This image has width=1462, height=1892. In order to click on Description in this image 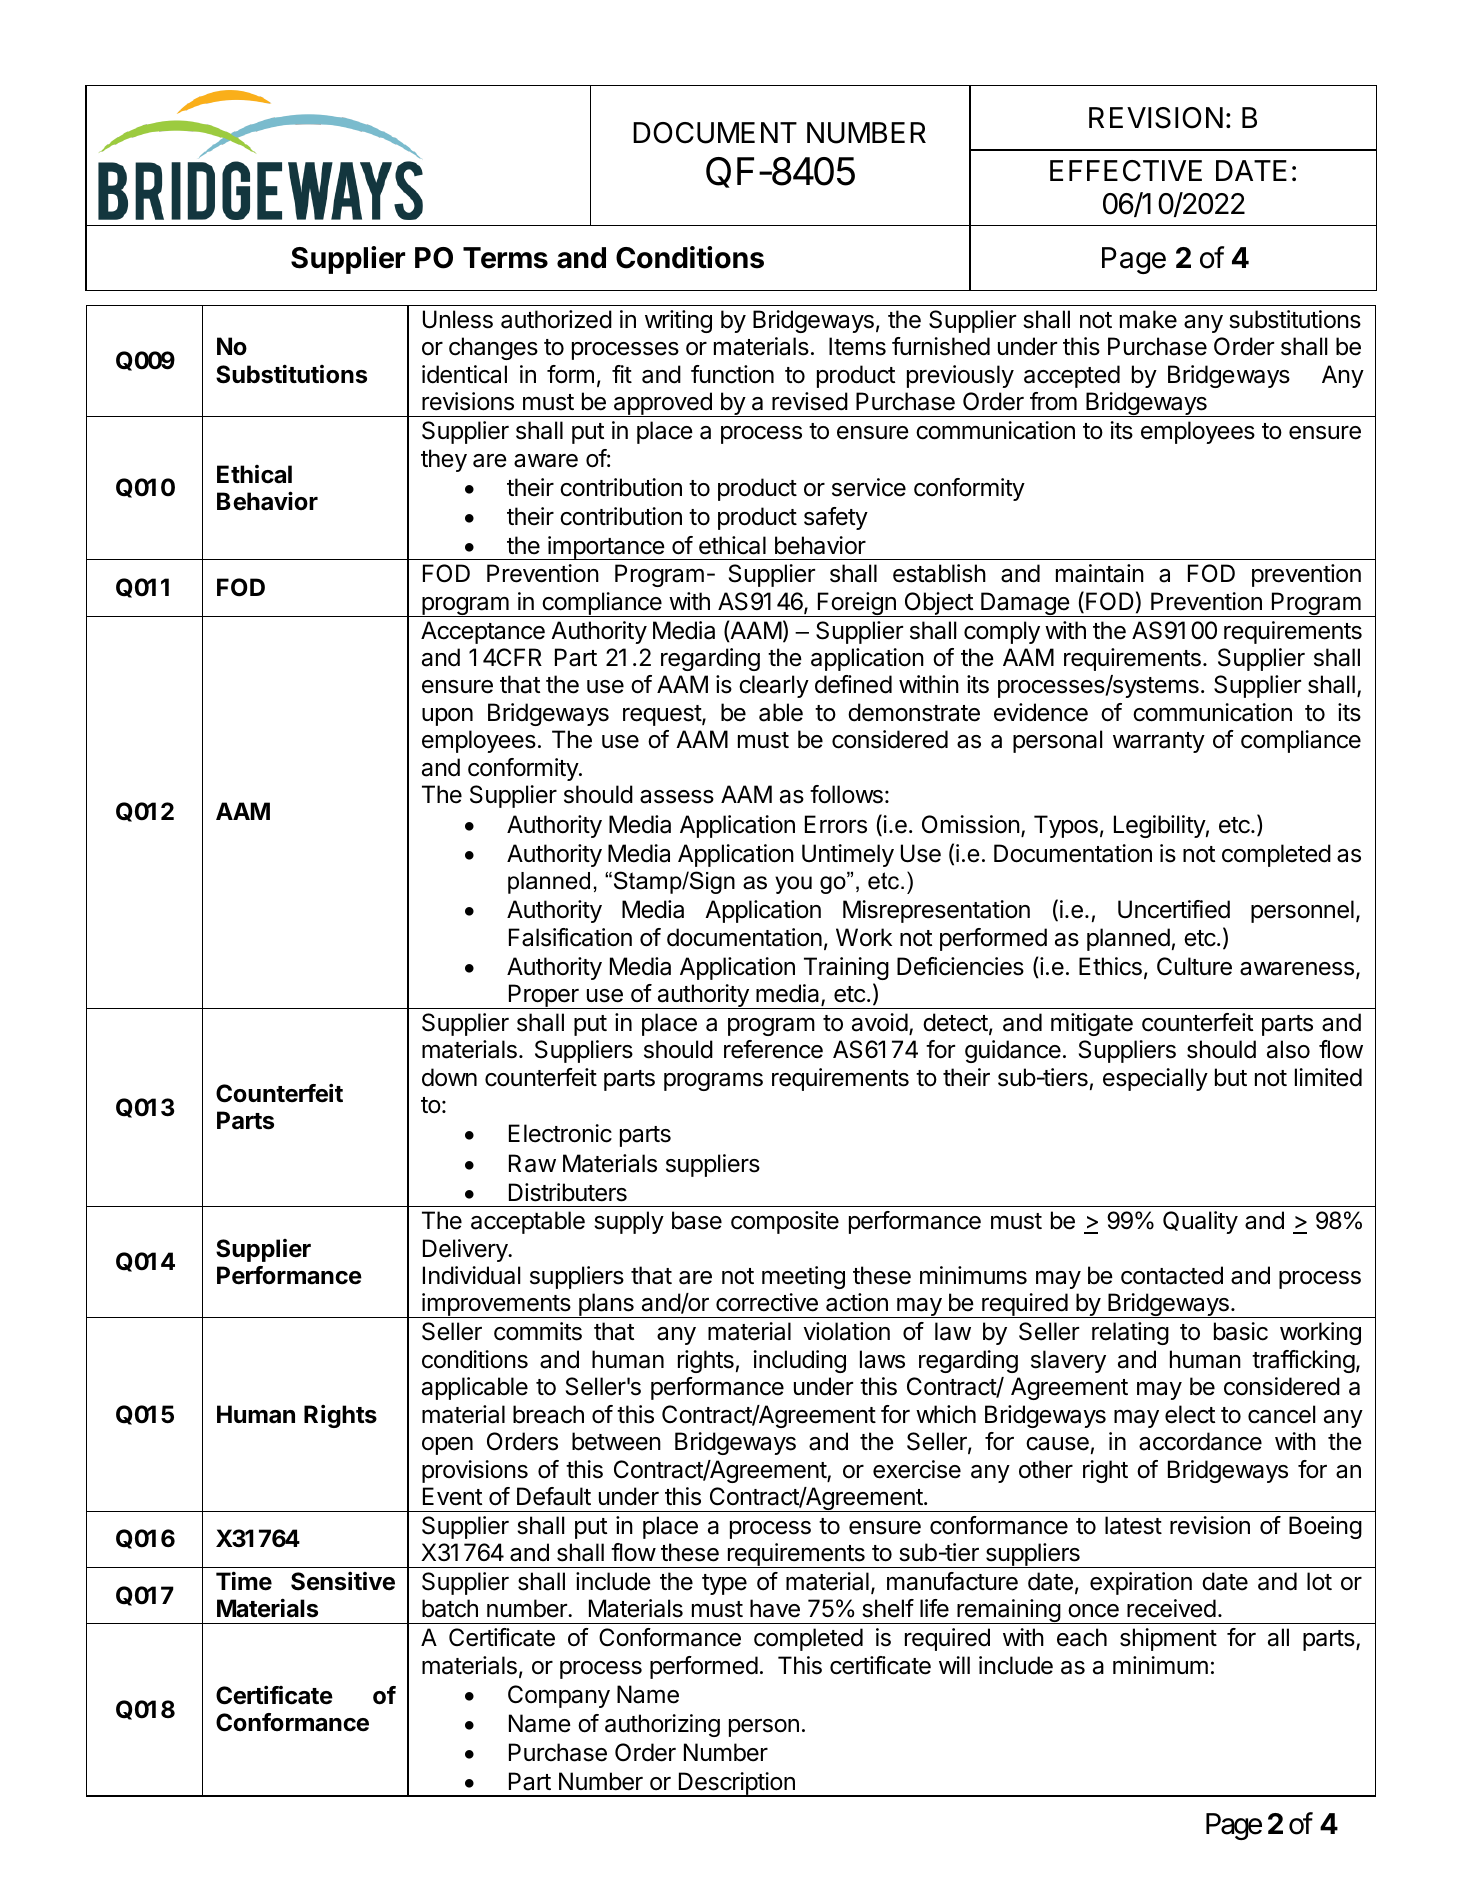, I will do `click(736, 1784)`.
